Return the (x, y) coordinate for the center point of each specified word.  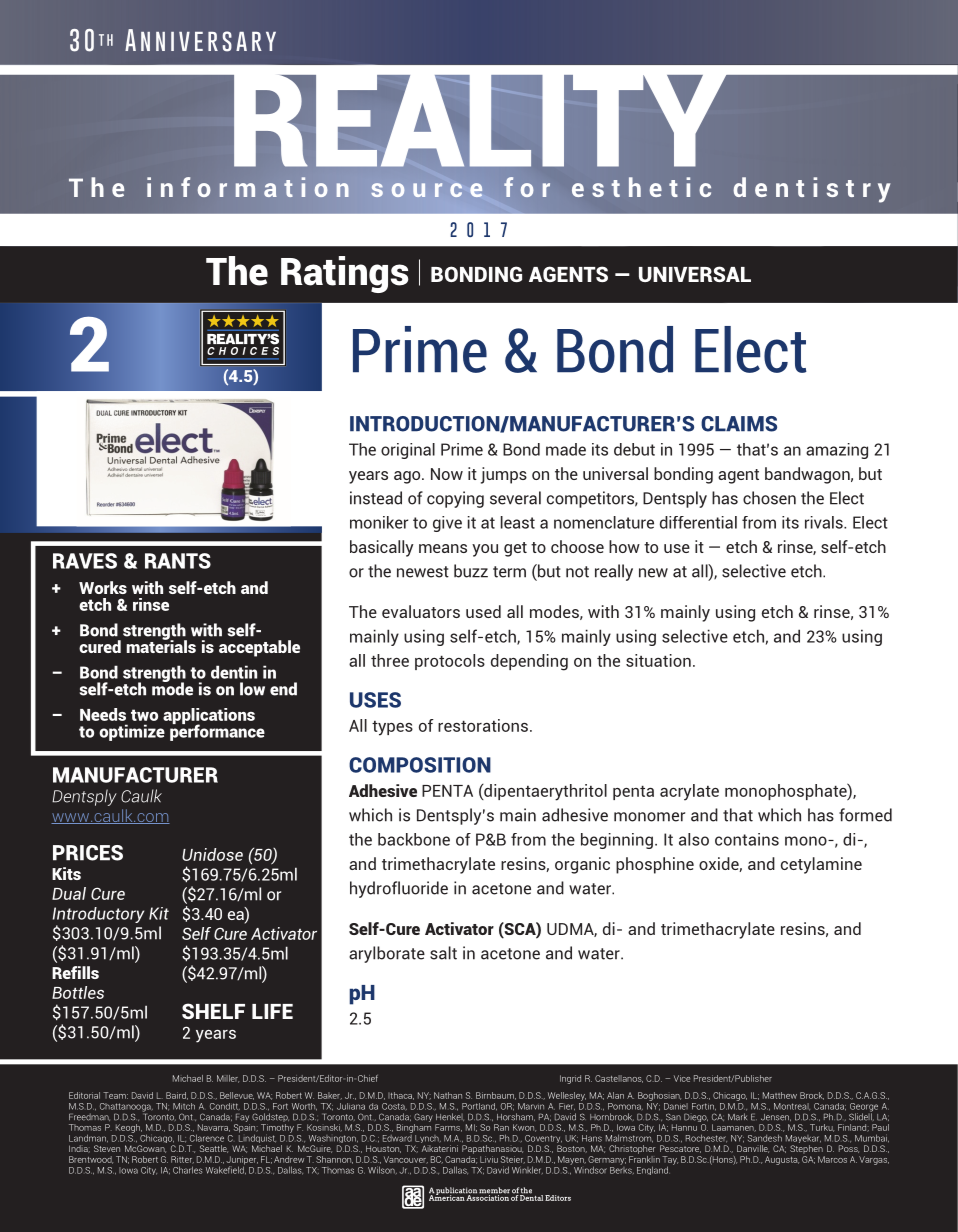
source (427, 190)
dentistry (811, 190)
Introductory (98, 916)
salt (443, 953)
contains (747, 839)
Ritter (182, 1160)
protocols (450, 662)
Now (447, 474)
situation (658, 660)
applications (209, 717)
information (248, 187)
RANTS (178, 561)
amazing (837, 451)
